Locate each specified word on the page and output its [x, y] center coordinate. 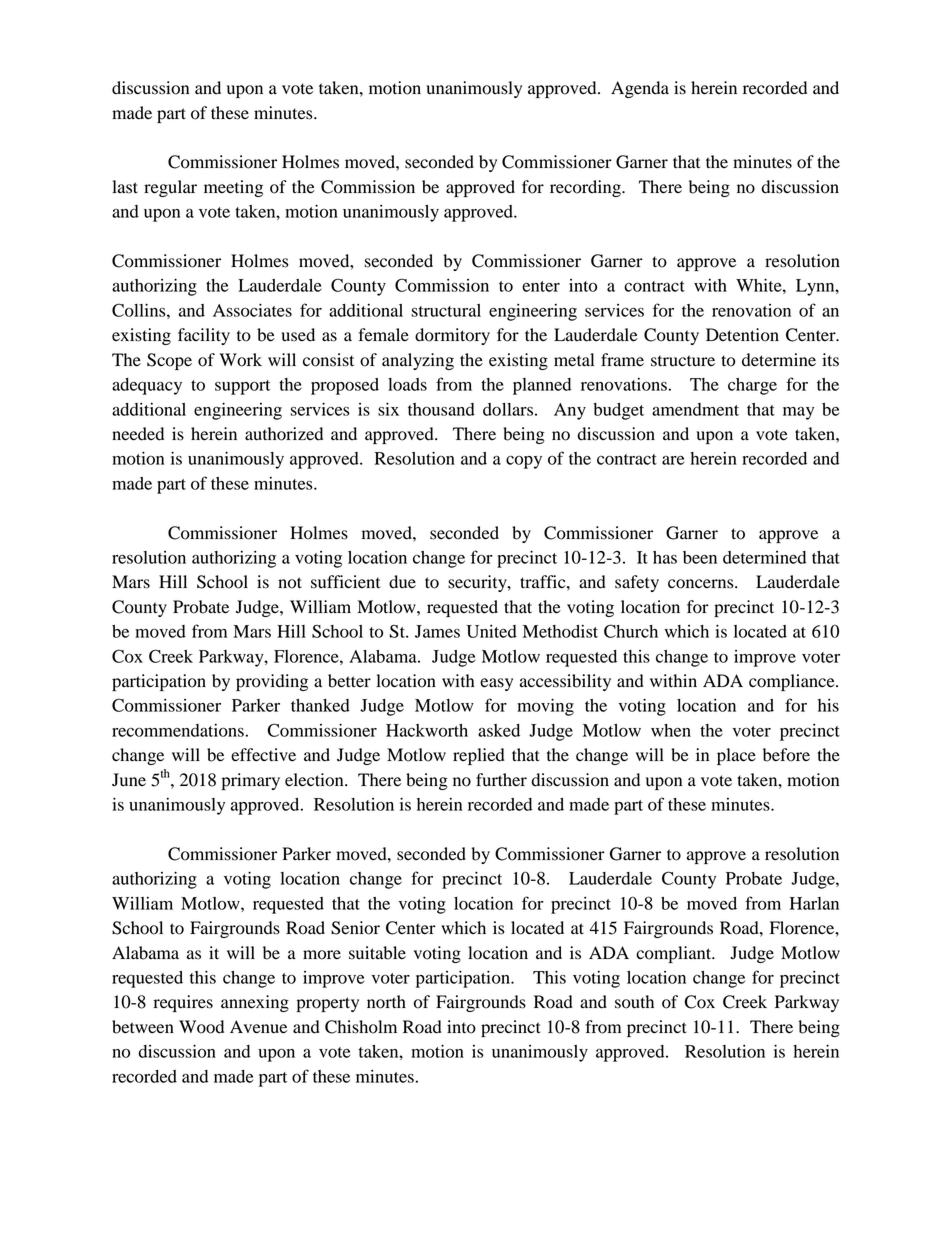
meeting [233, 188]
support [242, 387]
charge [752, 386]
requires [183, 1003]
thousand [441, 409]
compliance [793, 682]
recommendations [178, 730]
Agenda [640, 89]
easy [496, 684]
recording [586, 188]
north [386, 1002]
